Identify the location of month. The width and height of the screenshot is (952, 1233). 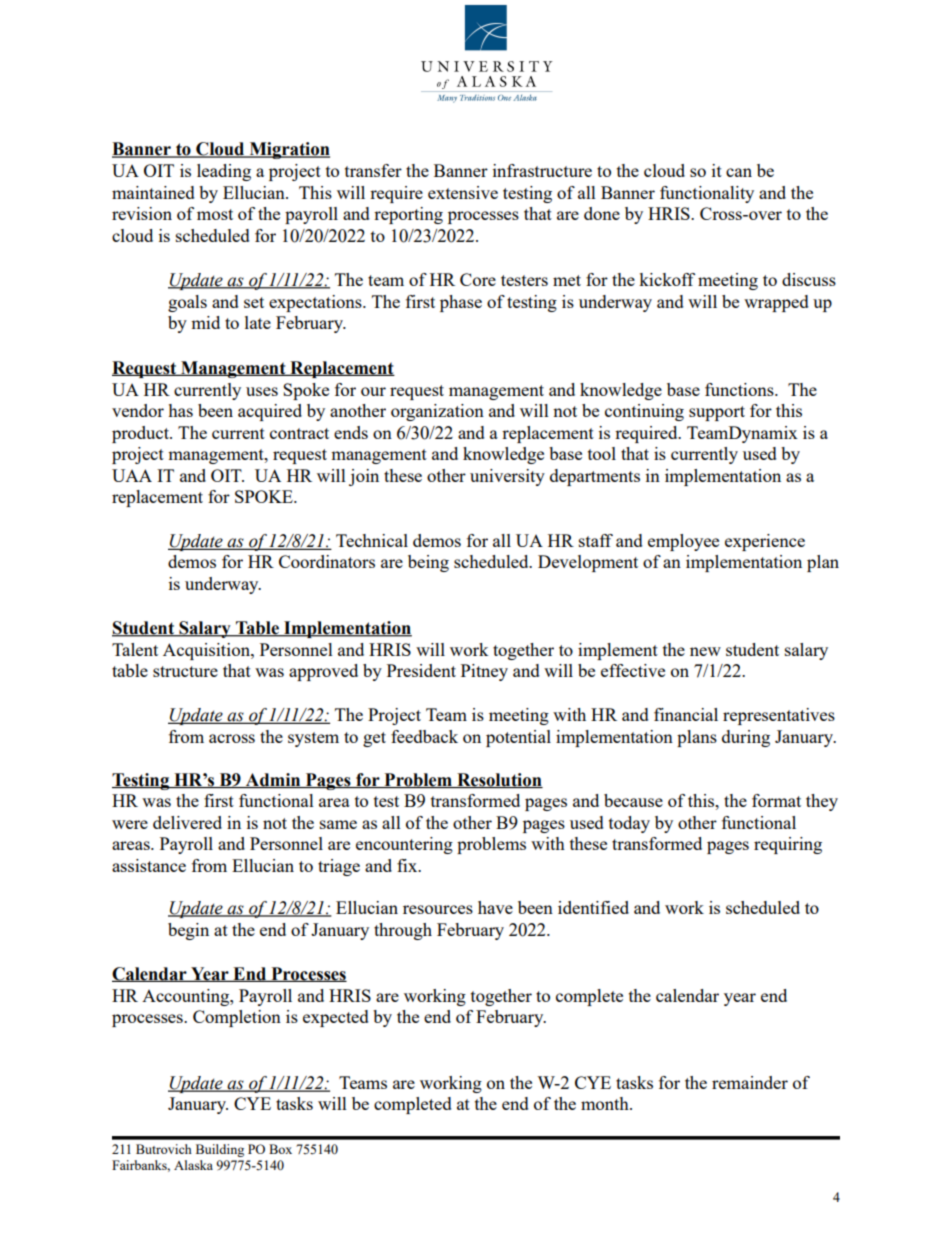
(606, 1103).
